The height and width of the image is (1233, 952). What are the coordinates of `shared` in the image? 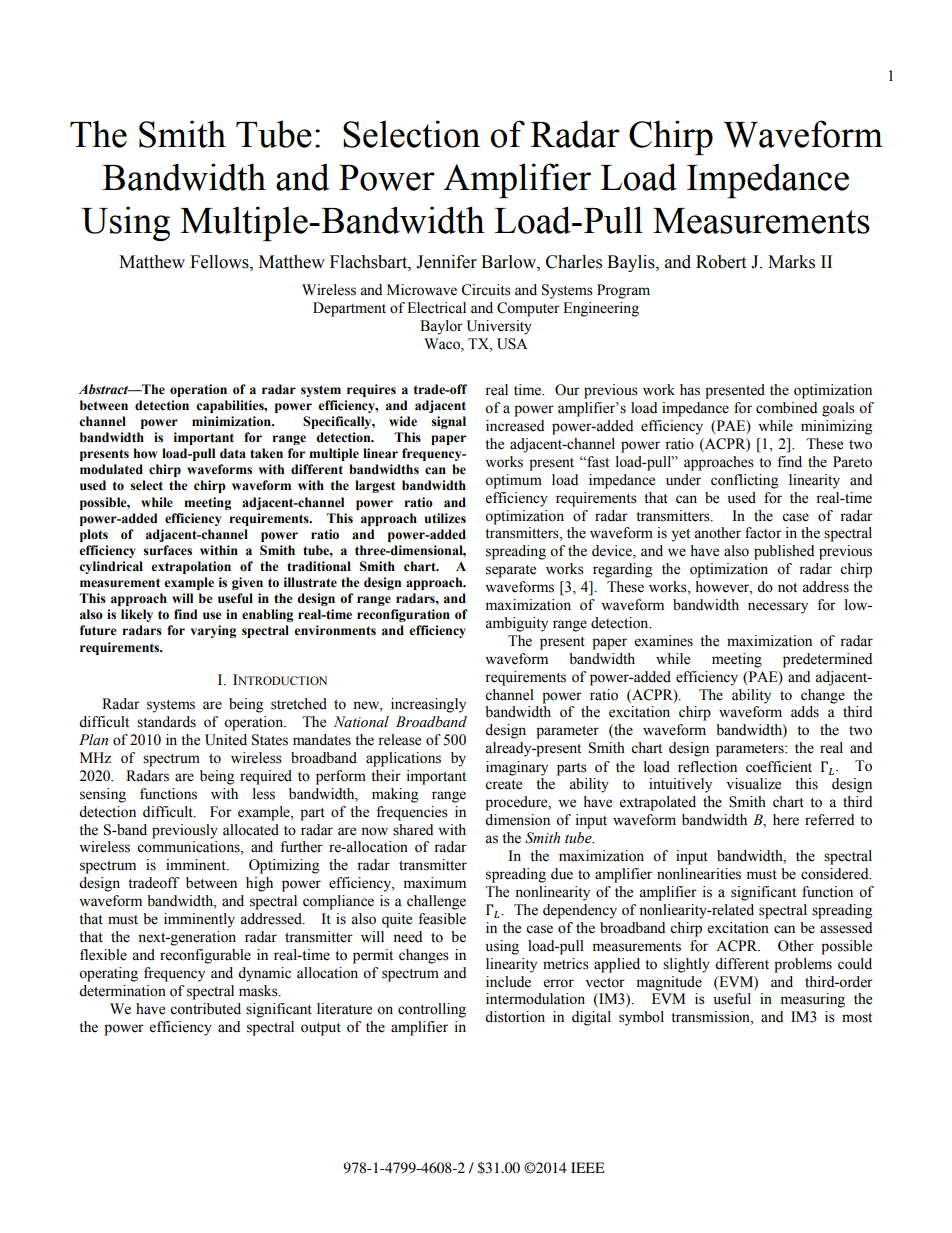 It's located at (413, 830).
